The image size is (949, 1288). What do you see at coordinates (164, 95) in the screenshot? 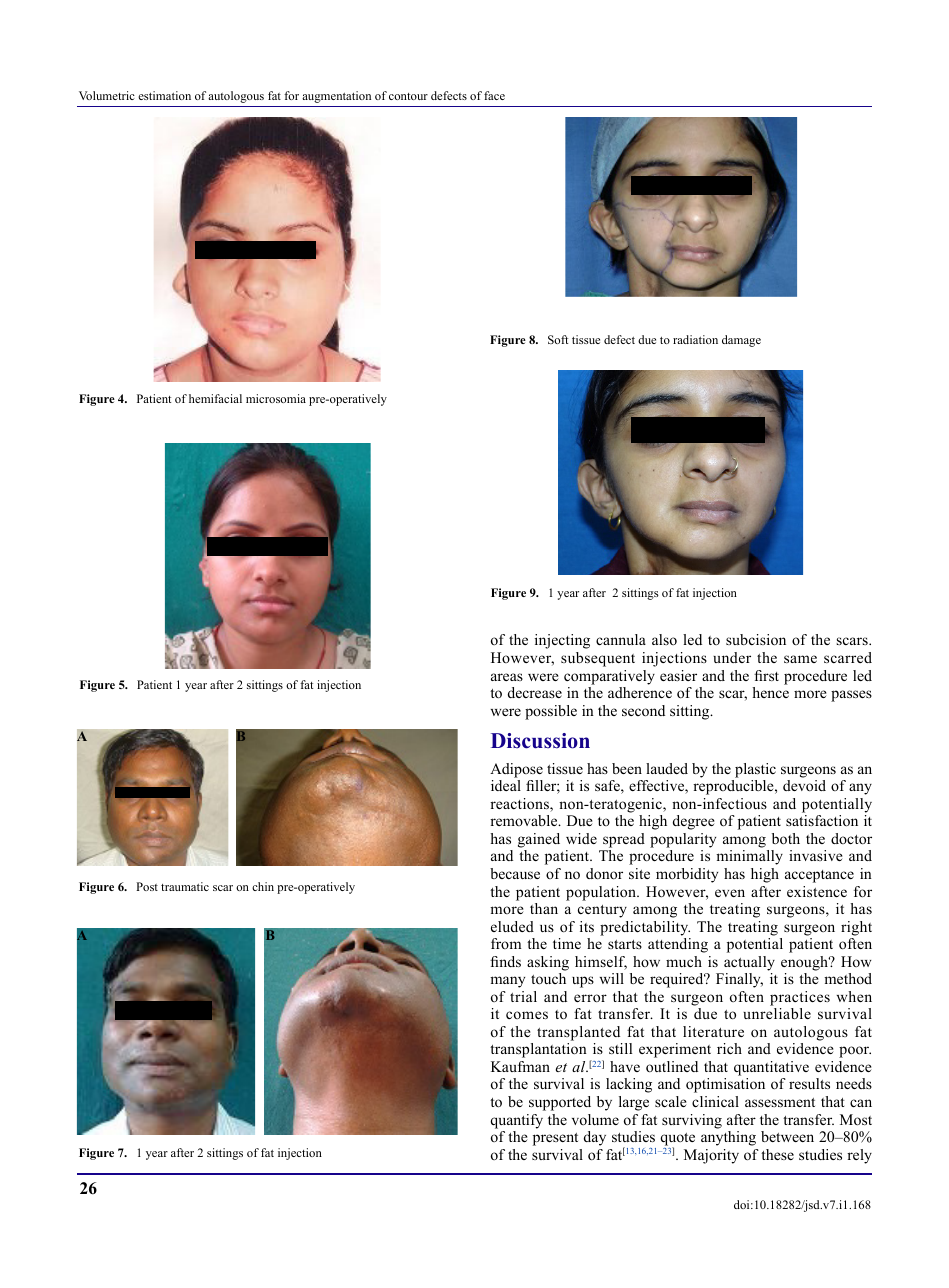
I see `estimation` at bounding box center [164, 95].
